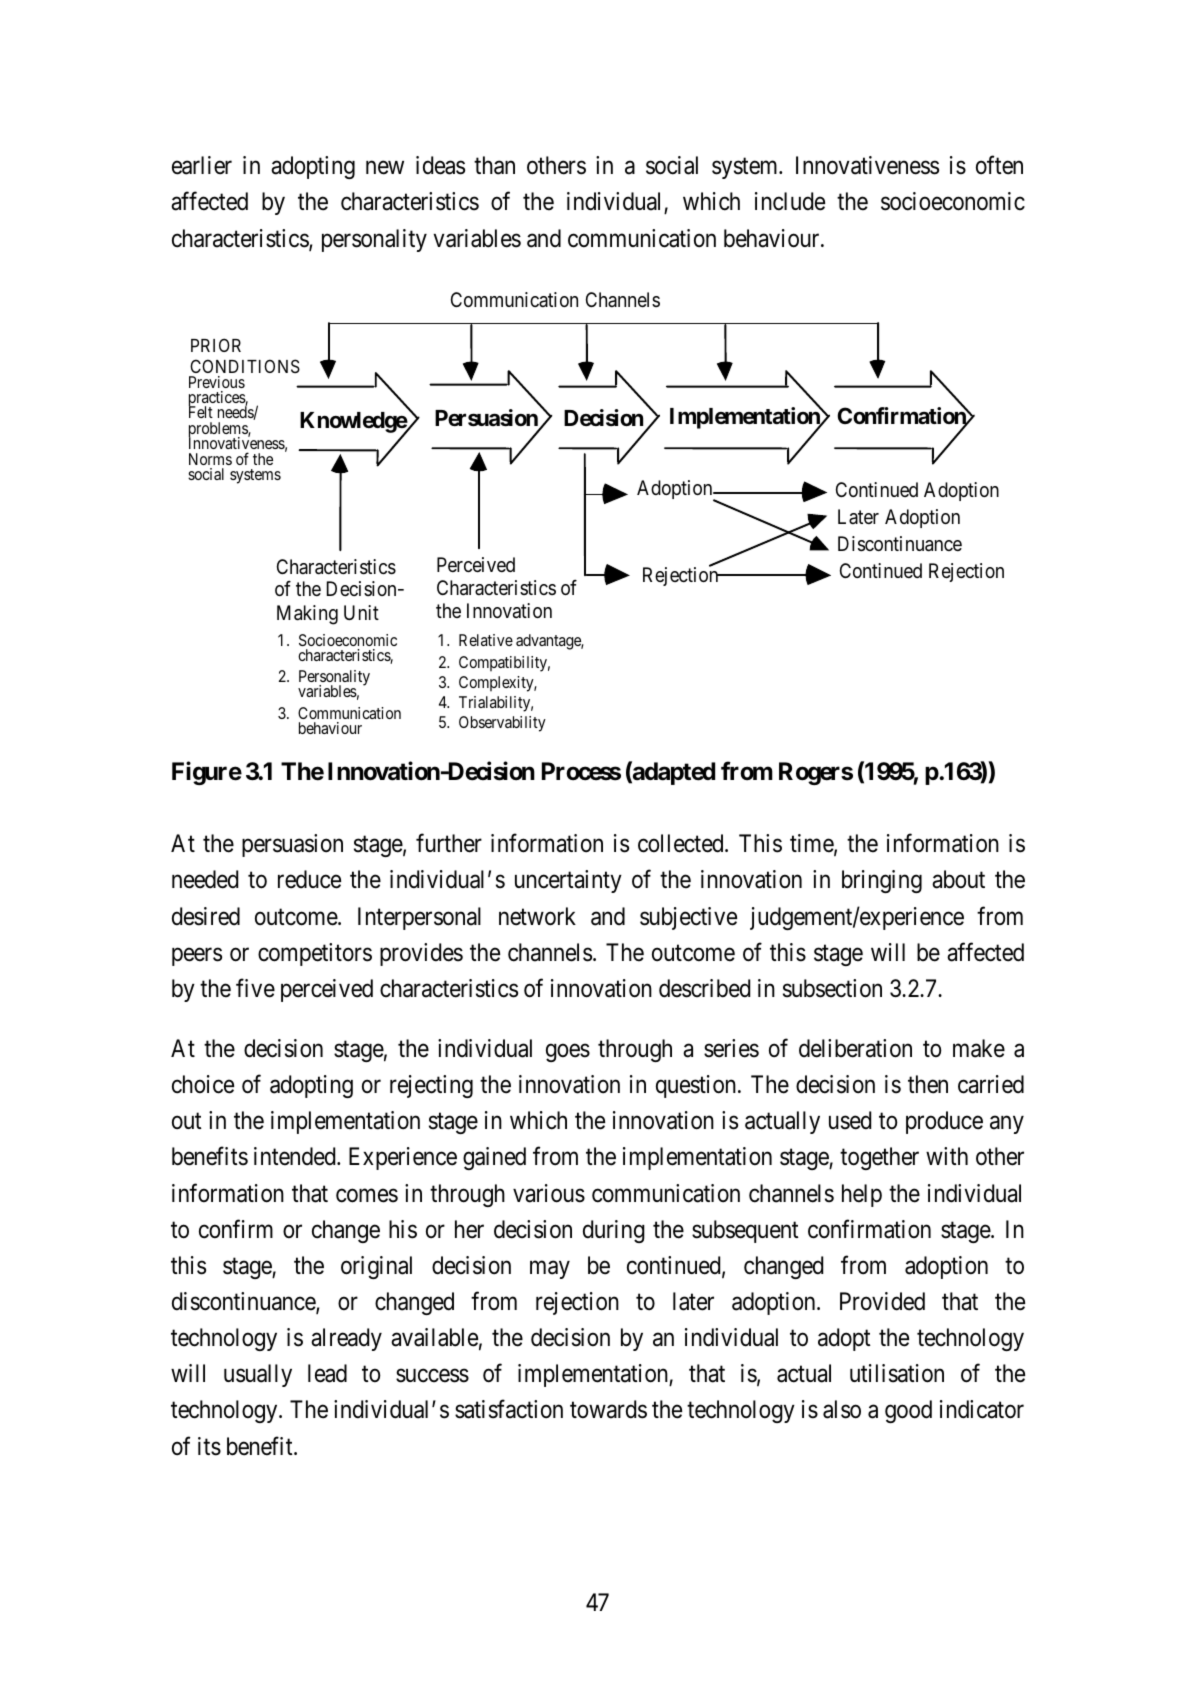 This page has width=1194, height=1690. Describe the element at coordinates (385, 168) in the page. I see `new` at that location.
